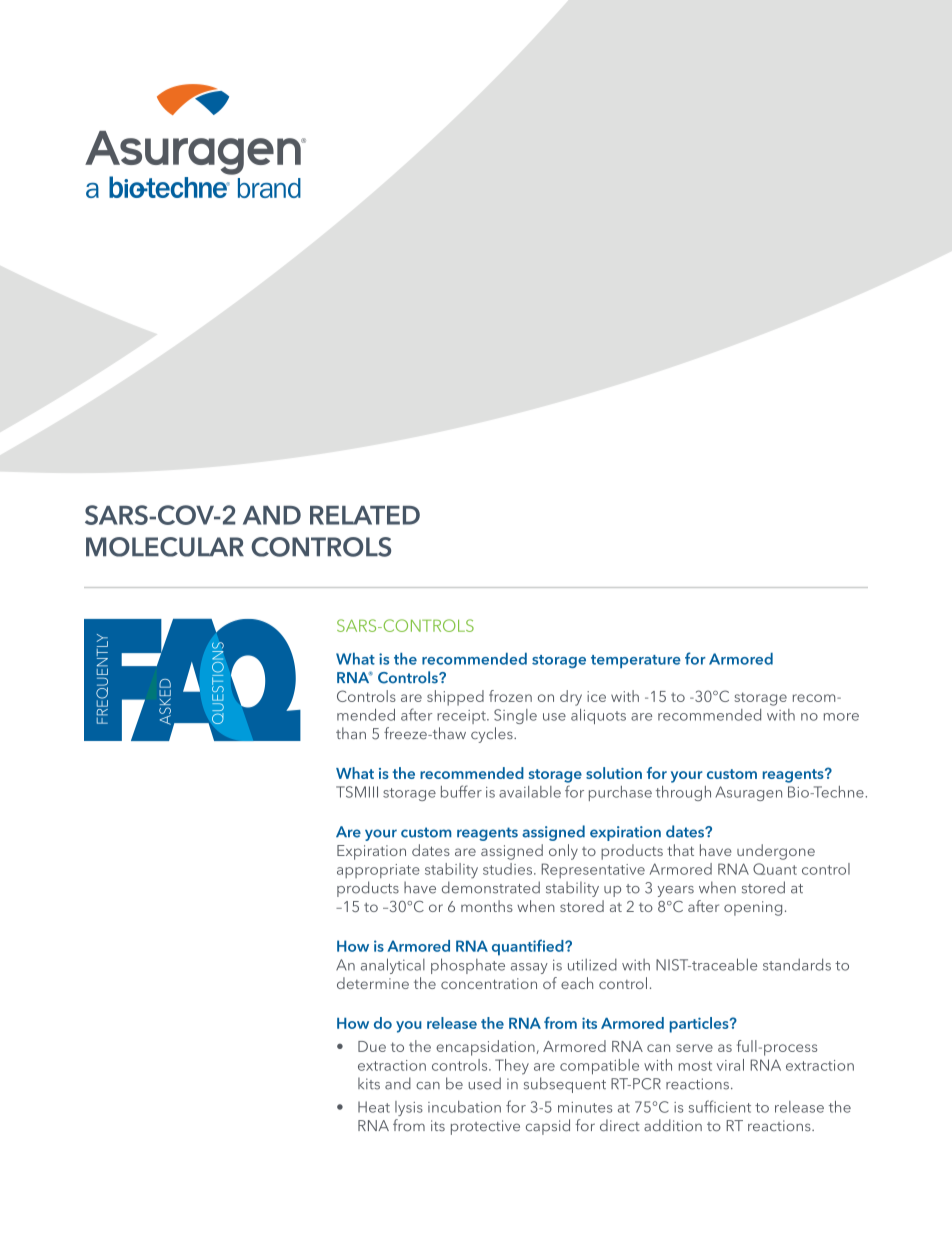 This screenshot has height=1233, width=952. What do you see at coordinates (374, 1107) in the screenshot?
I see `Heat` at bounding box center [374, 1107].
